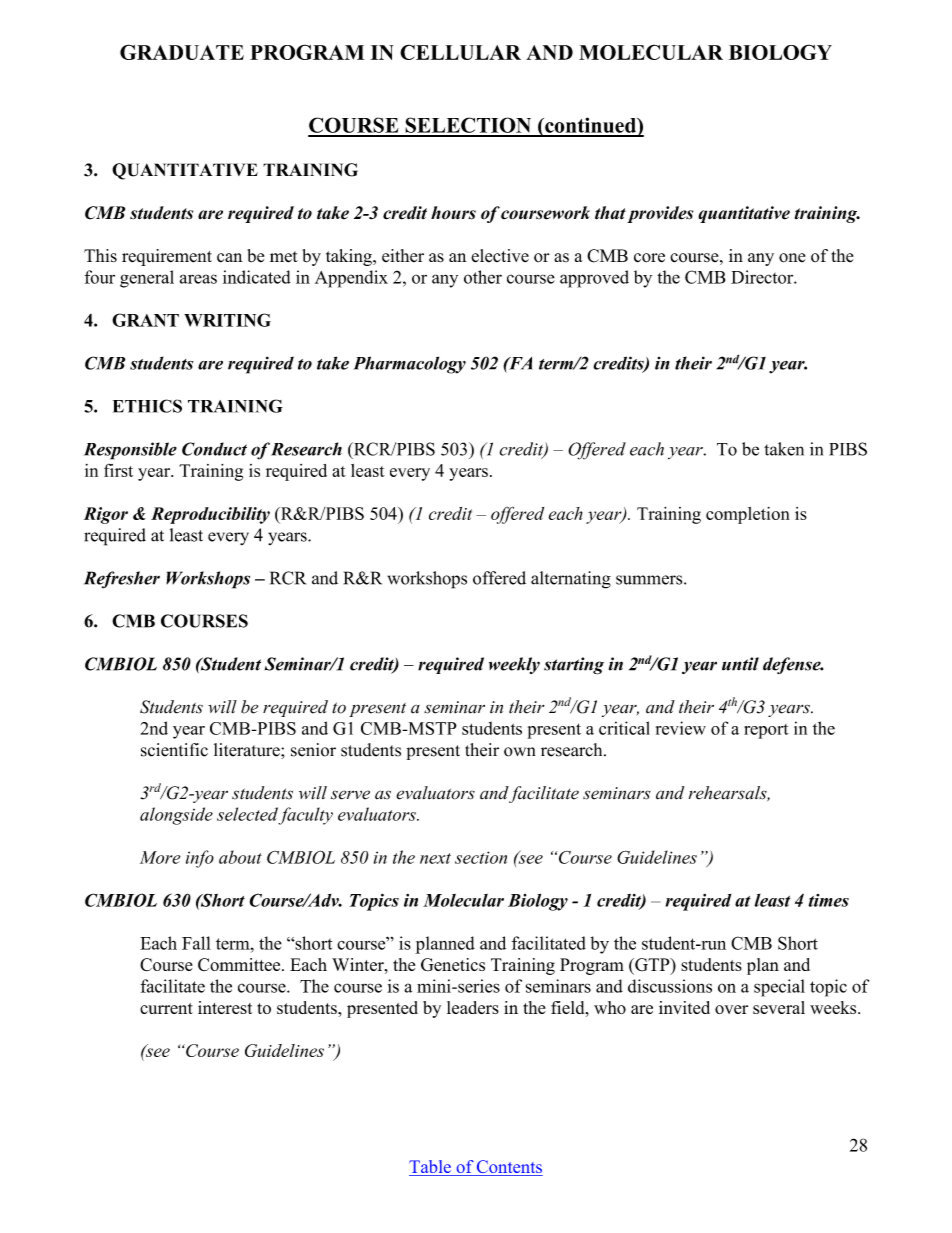 Image resolution: width=952 pixels, height=1233 pixels. What do you see at coordinates (182, 52) in the page?
I see `GRADUATE` at bounding box center [182, 52].
